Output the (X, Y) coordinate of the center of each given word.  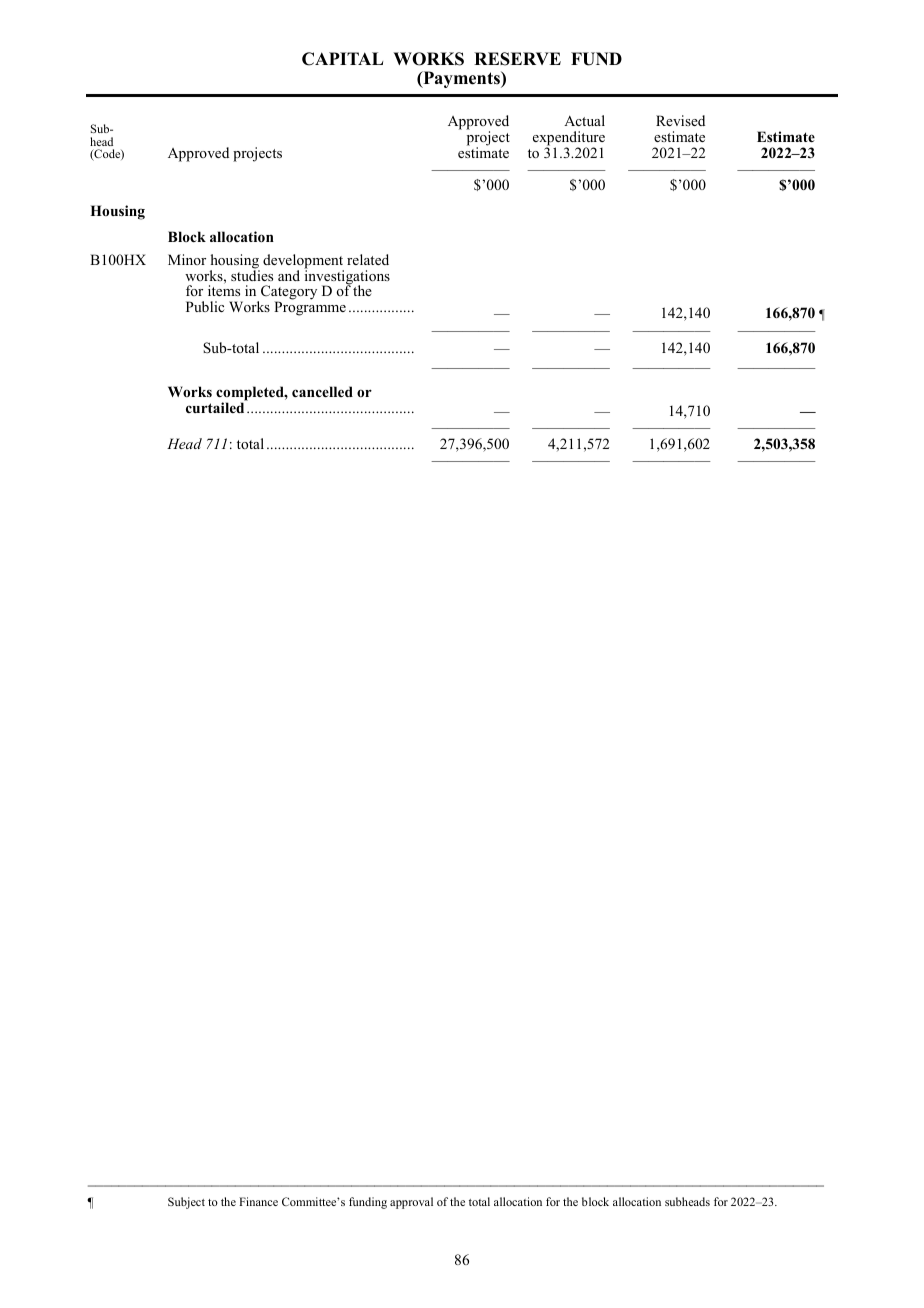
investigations (347, 277)
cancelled (322, 391)
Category (289, 294)
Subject (186, 1203)
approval (411, 1203)
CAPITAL (342, 59)
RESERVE (517, 59)
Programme (310, 308)
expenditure (569, 139)
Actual (584, 120)
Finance (258, 1201)
